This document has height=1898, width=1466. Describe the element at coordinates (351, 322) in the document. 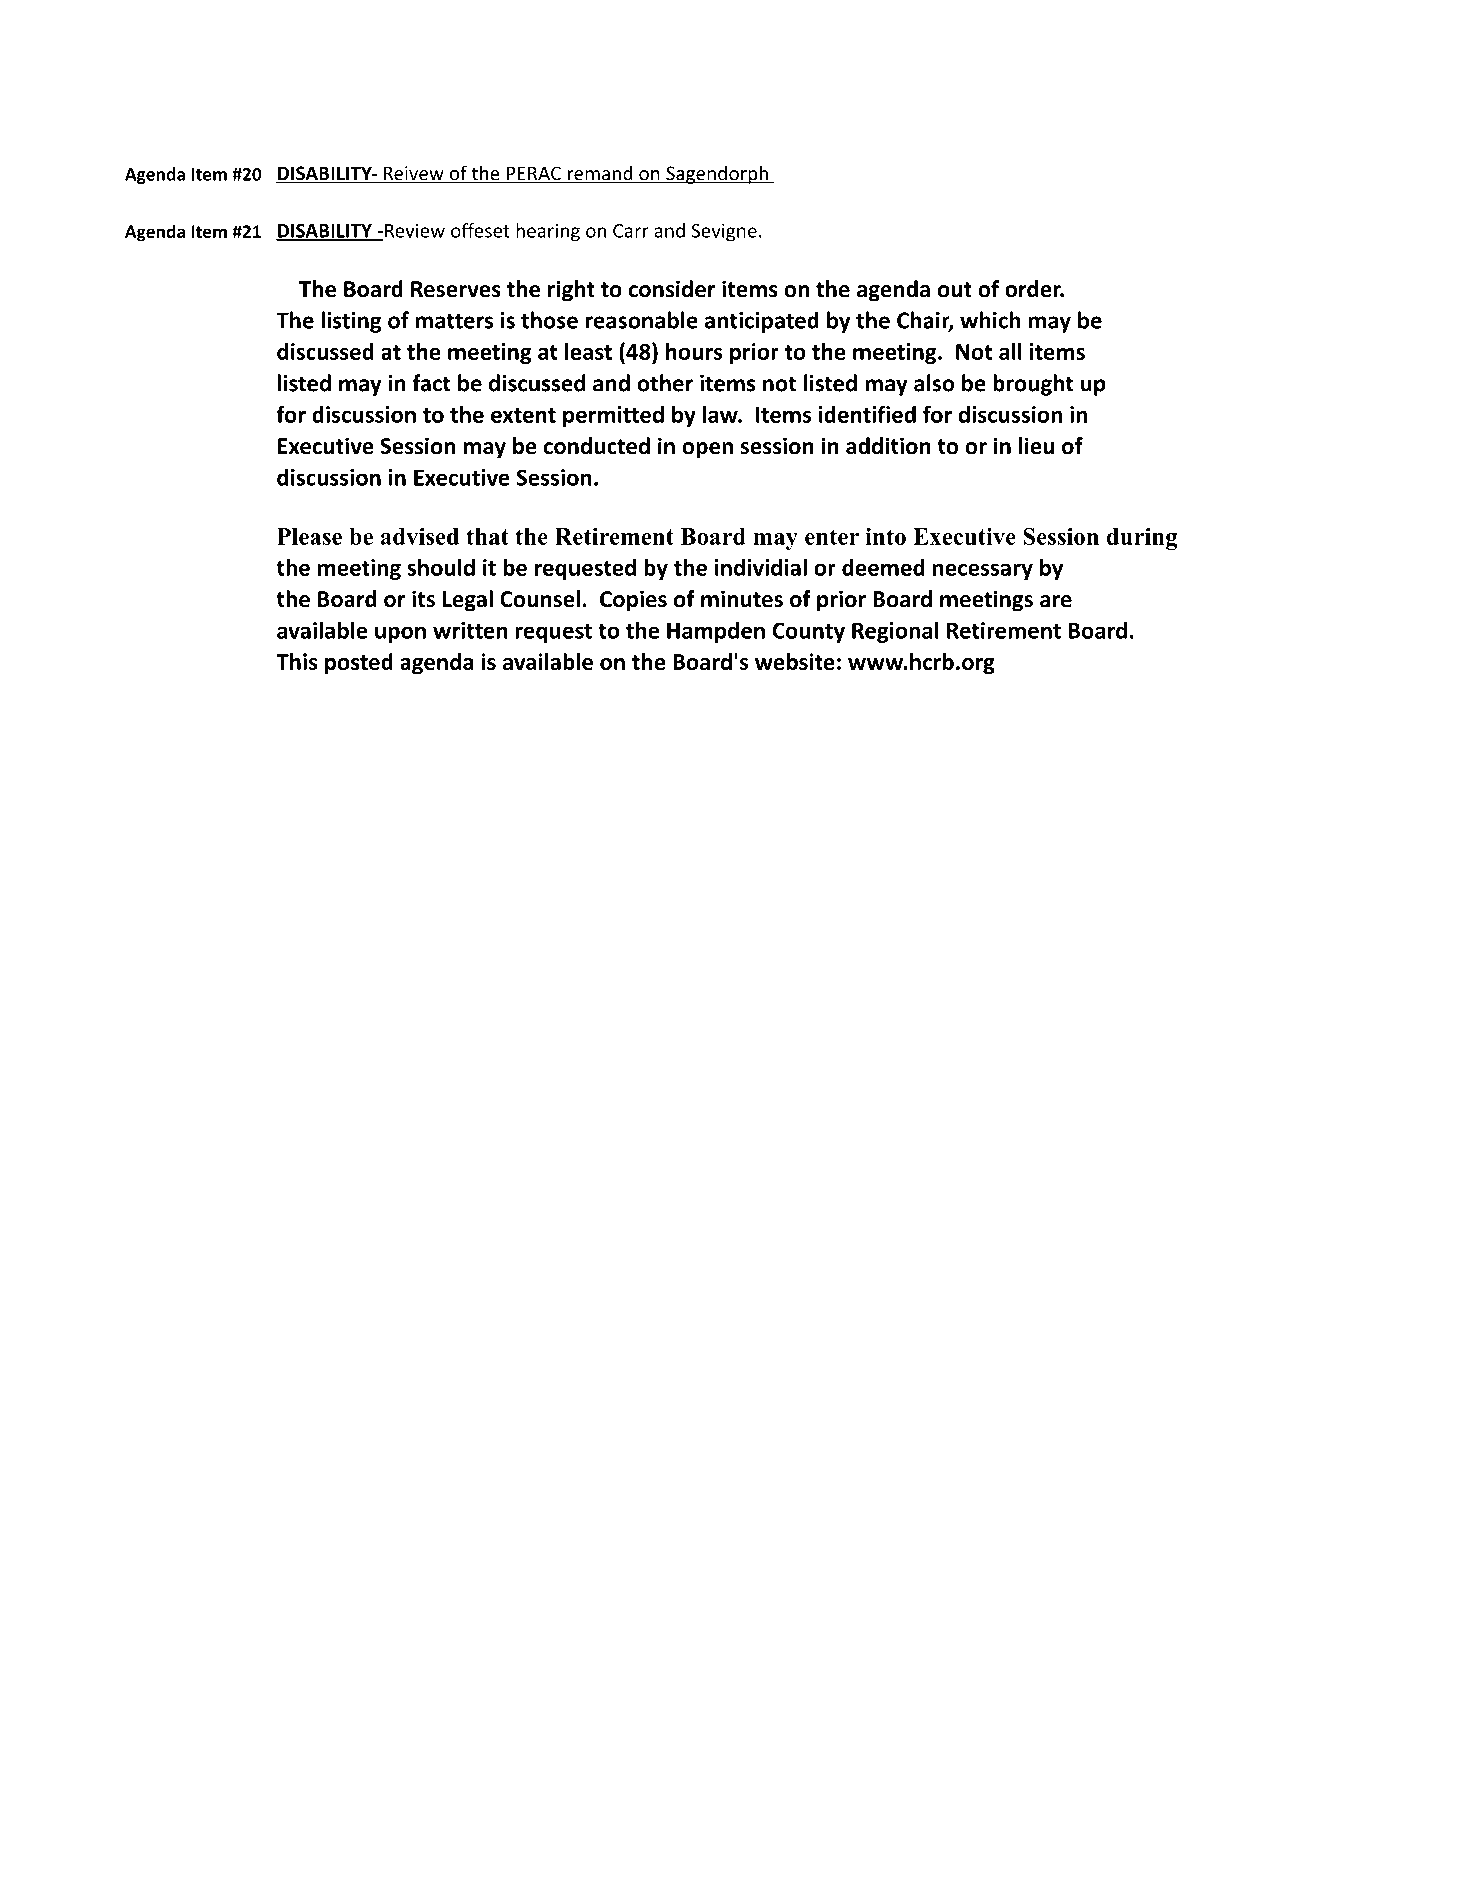

I see `listing` at that location.
